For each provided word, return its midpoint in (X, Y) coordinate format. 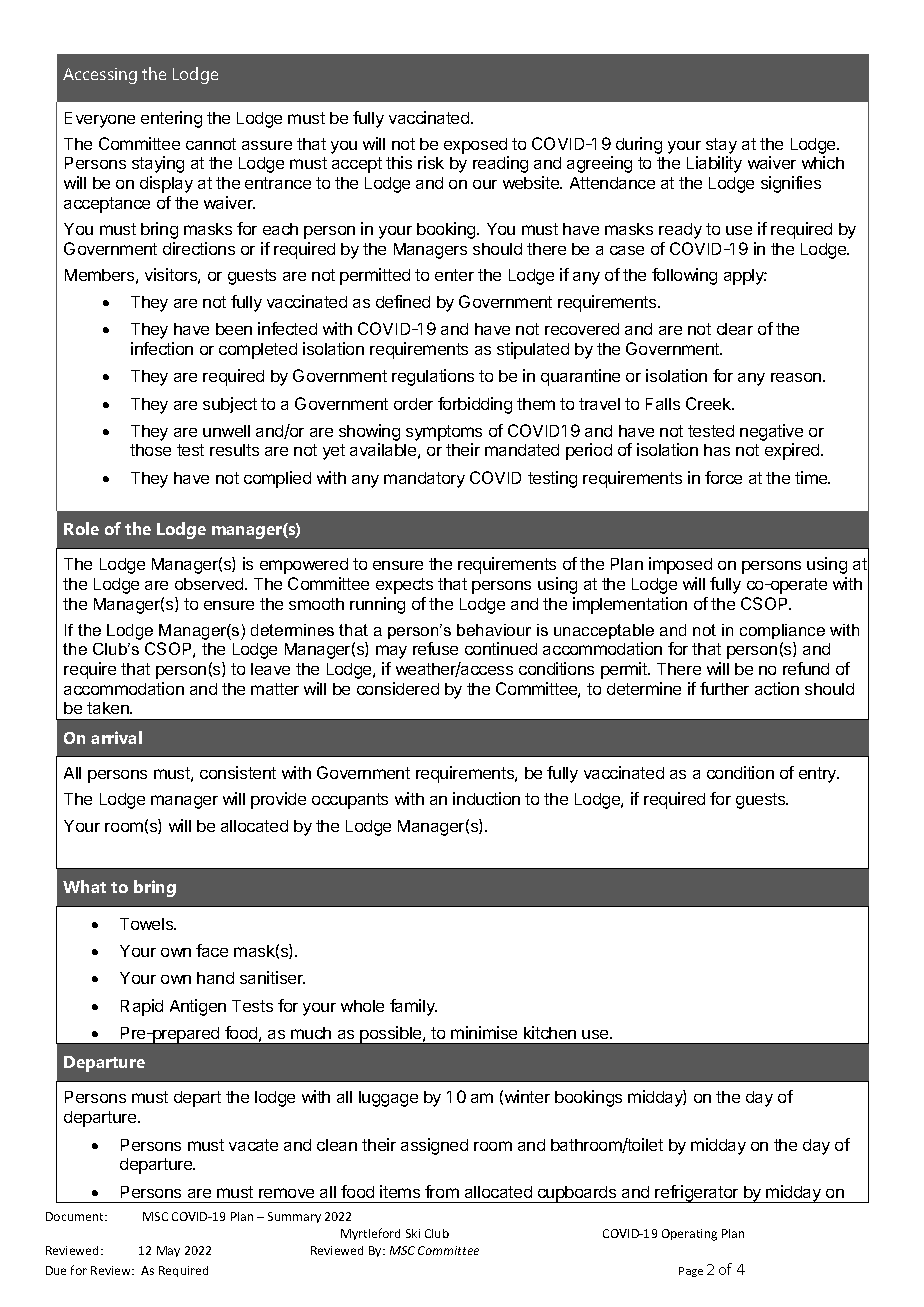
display (166, 184)
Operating (689, 1235)
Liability (714, 164)
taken (109, 708)
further (724, 688)
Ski (413, 1233)
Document (76, 1216)
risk (431, 162)
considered (398, 688)
